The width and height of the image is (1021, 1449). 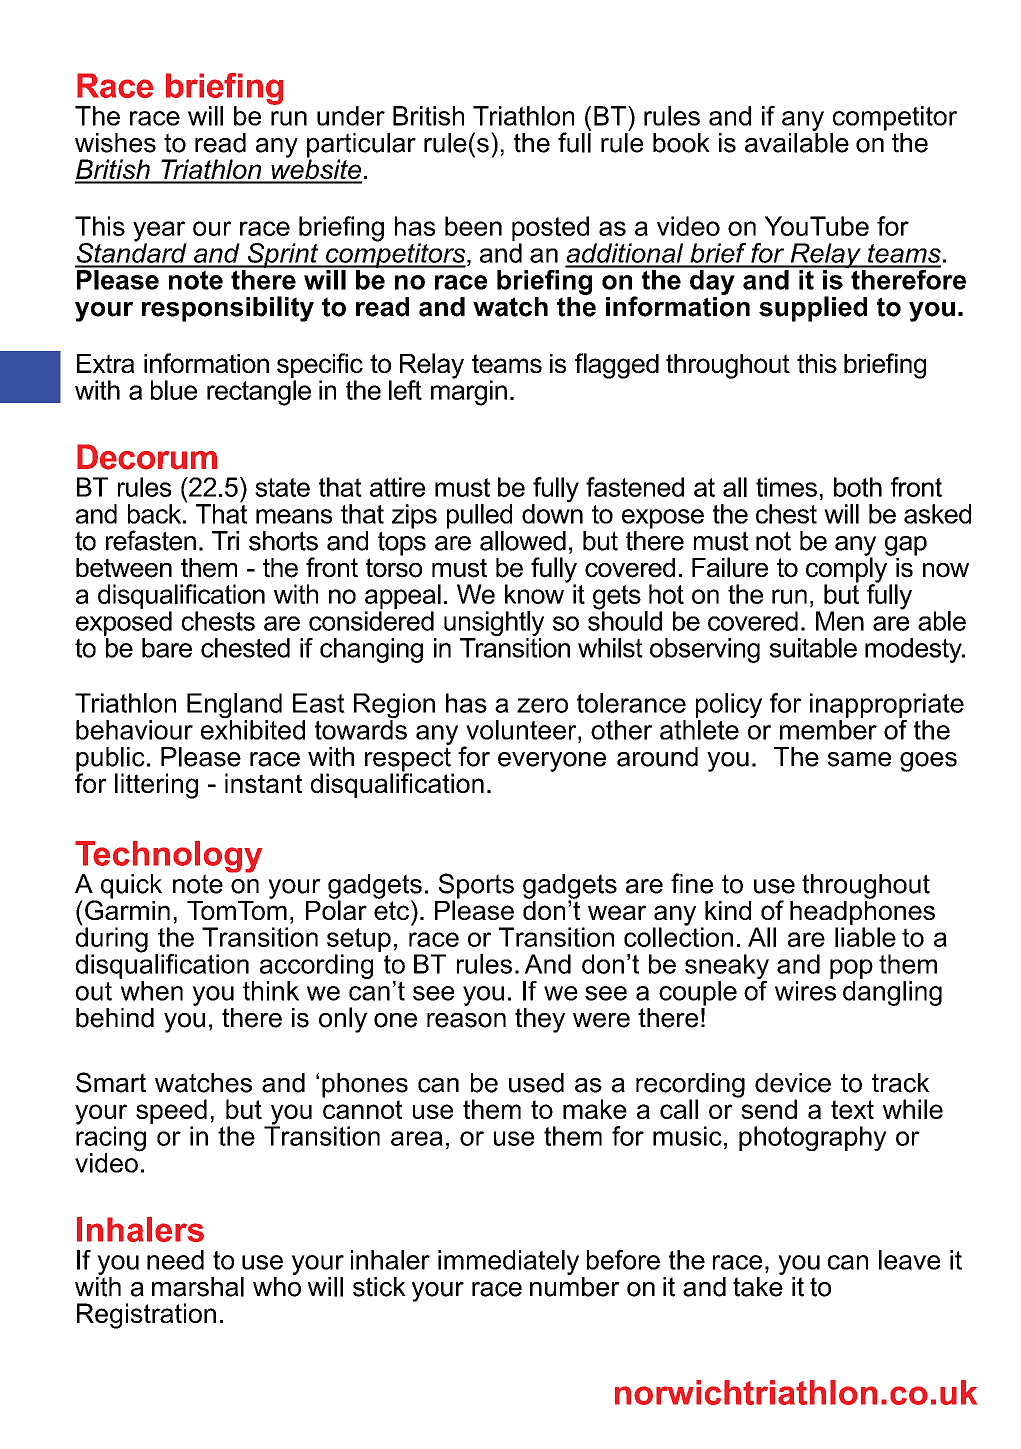 What do you see at coordinates (508, 1262) in the image?
I see `immediately` at bounding box center [508, 1262].
